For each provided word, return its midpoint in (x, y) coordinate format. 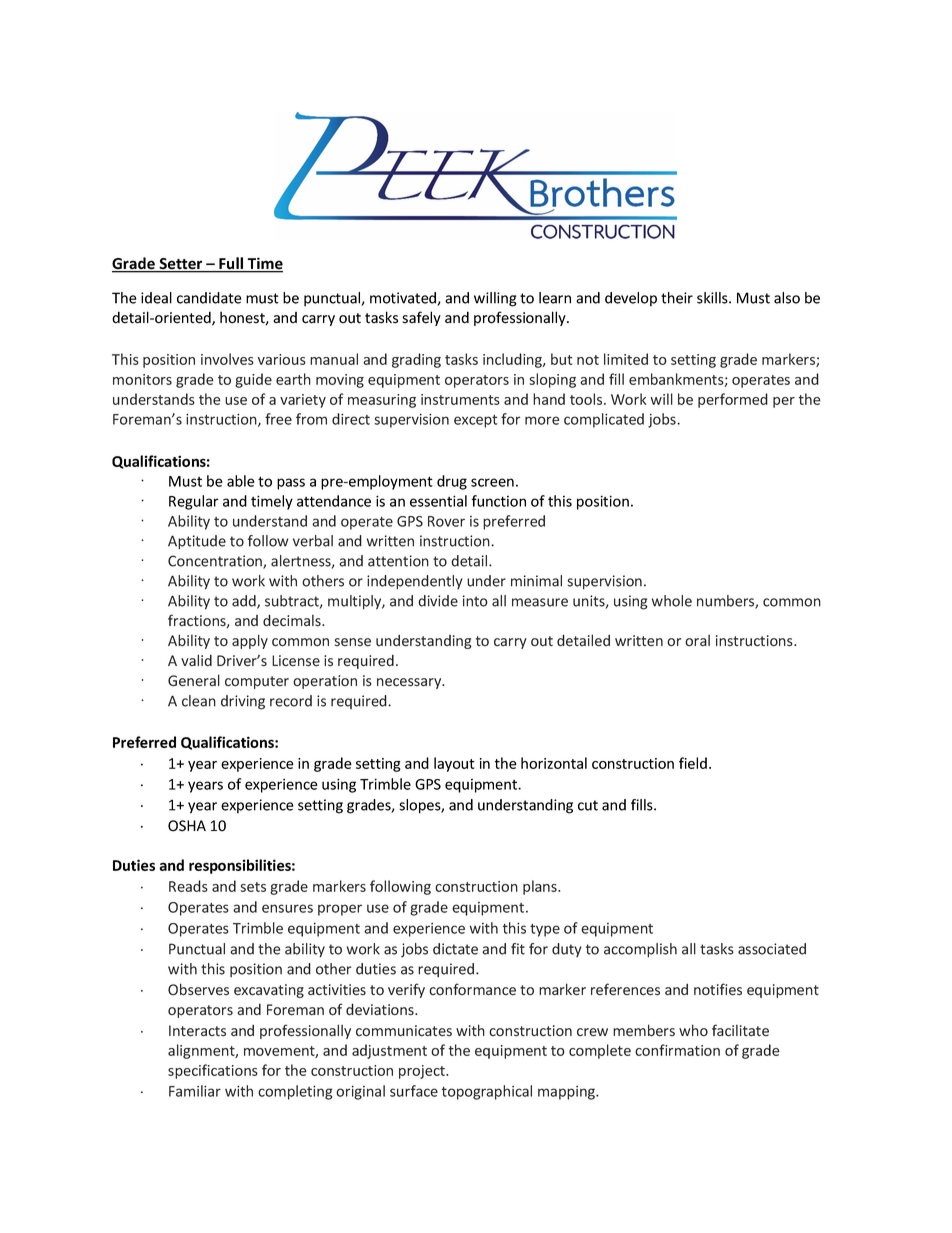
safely (421, 318)
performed (733, 400)
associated (772, 949)
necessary (410, 683)
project (423, 1072)
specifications (213, 1071)
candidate (209, 298)
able (241, 481)
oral (697, 641)
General (194, 680)
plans (541, 887)
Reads (188, 886)
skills (713, 298)
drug (452, 482)
